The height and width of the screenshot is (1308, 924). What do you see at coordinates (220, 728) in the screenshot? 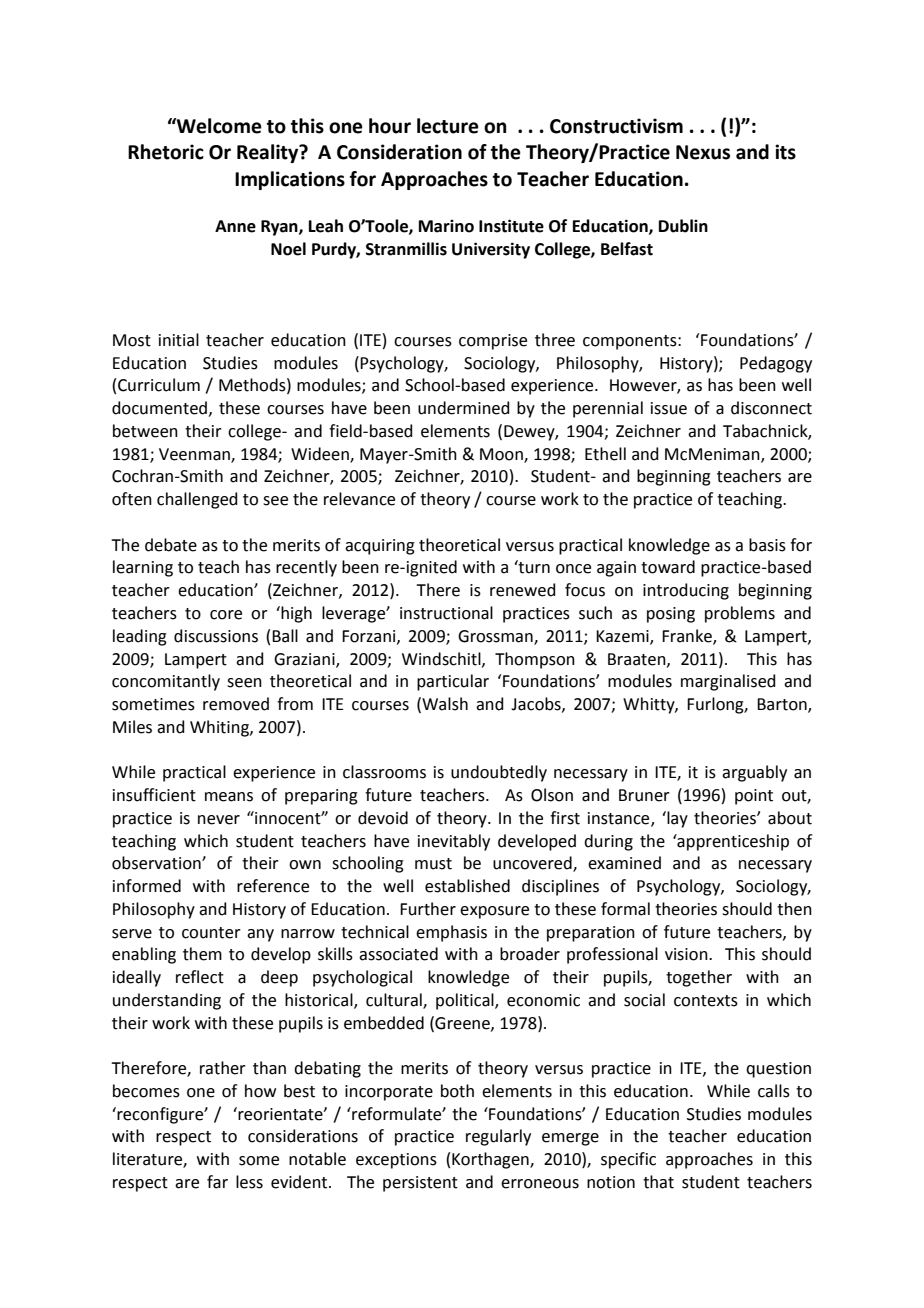
I see `Whiting` at bounding box center [220, 728].
